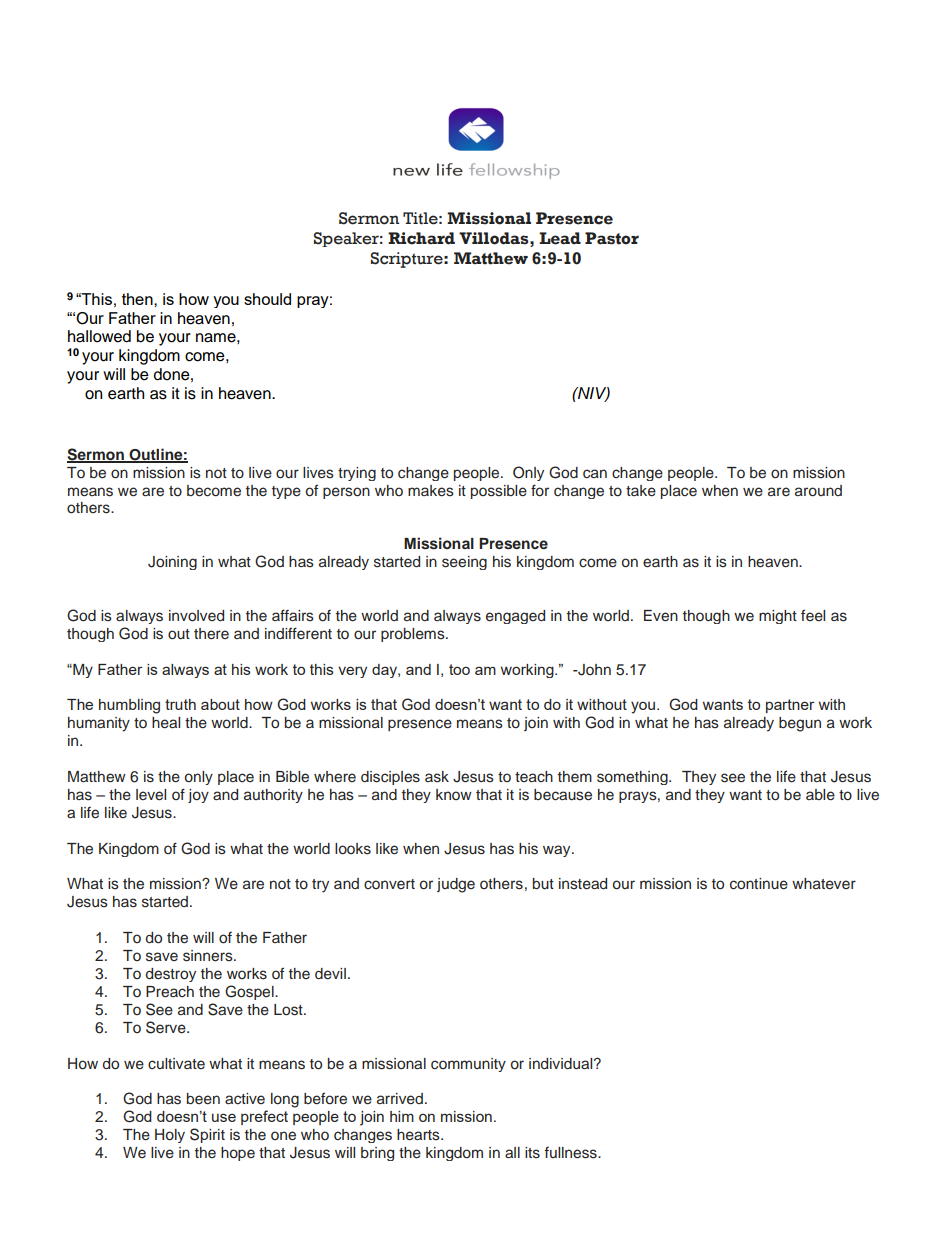 This image has height=1233, width=952. I want to click on engaged, so click(515, 617).
